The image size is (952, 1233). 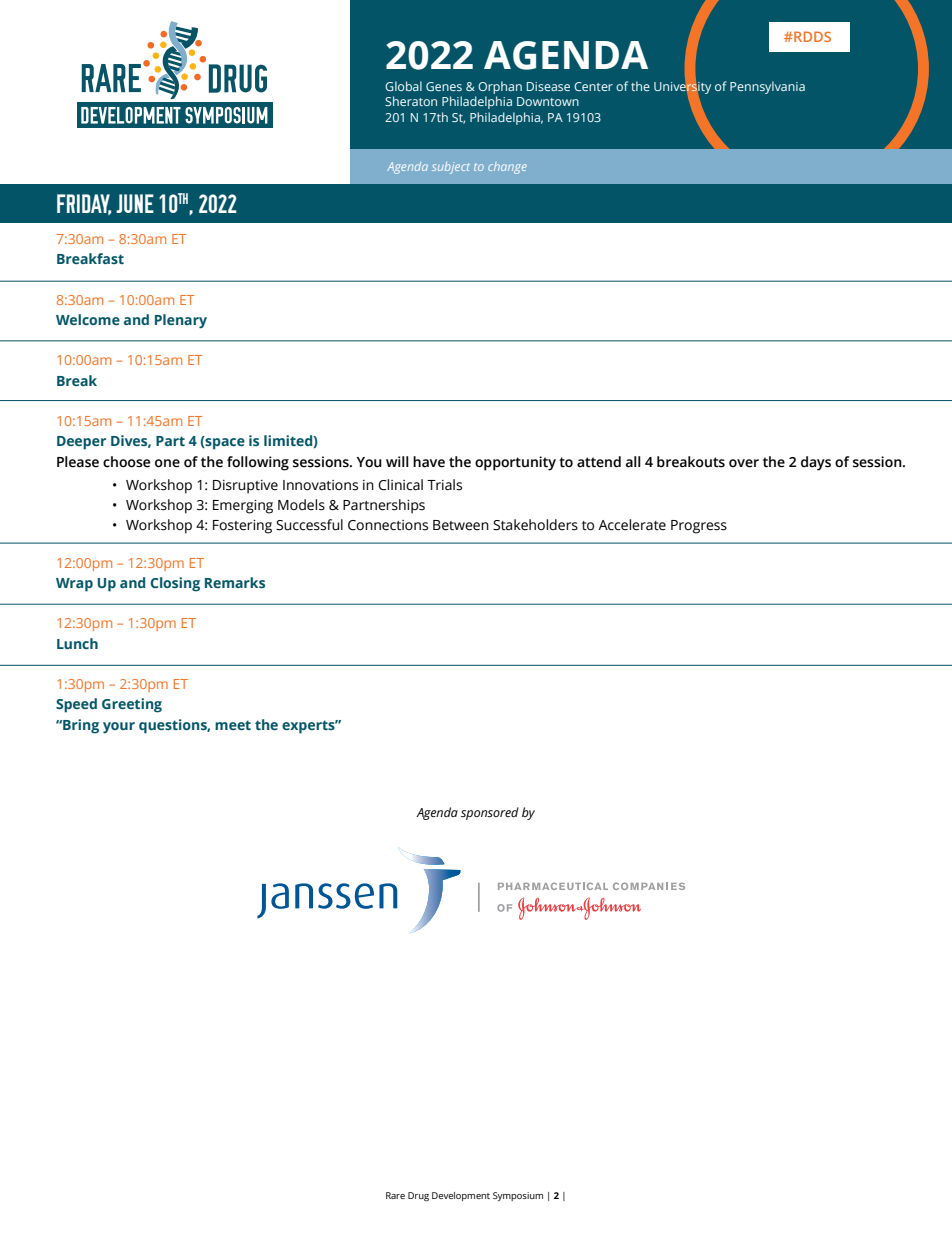 What do you see at coordinates (699, 527) in the page?
I see `Progress` at bounding box center [699, 527].
